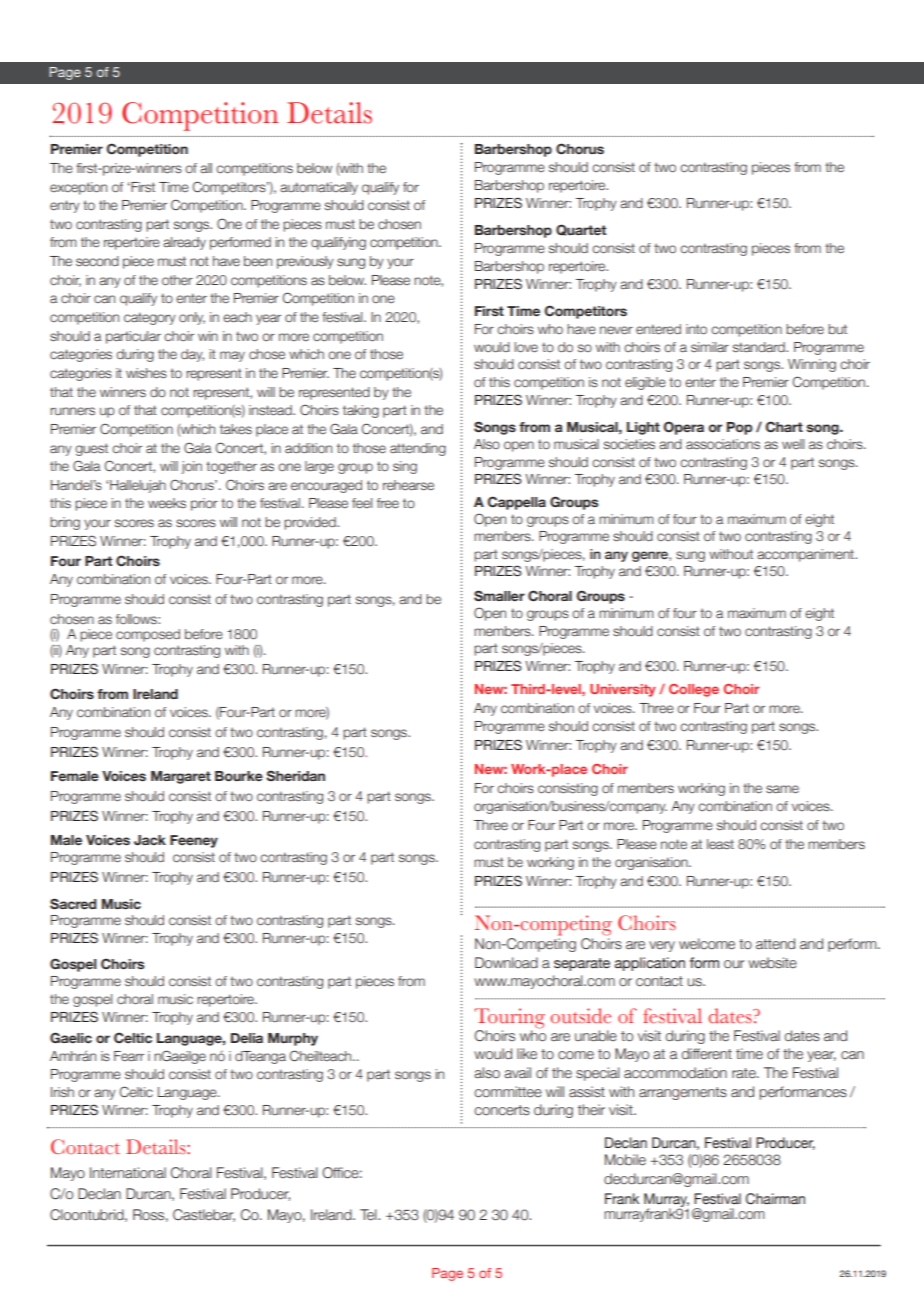 This document has width=924, height=1308. What do you see at coordinates (184, 243) in the document?
I see `already` at bounding box center [184, 243].
